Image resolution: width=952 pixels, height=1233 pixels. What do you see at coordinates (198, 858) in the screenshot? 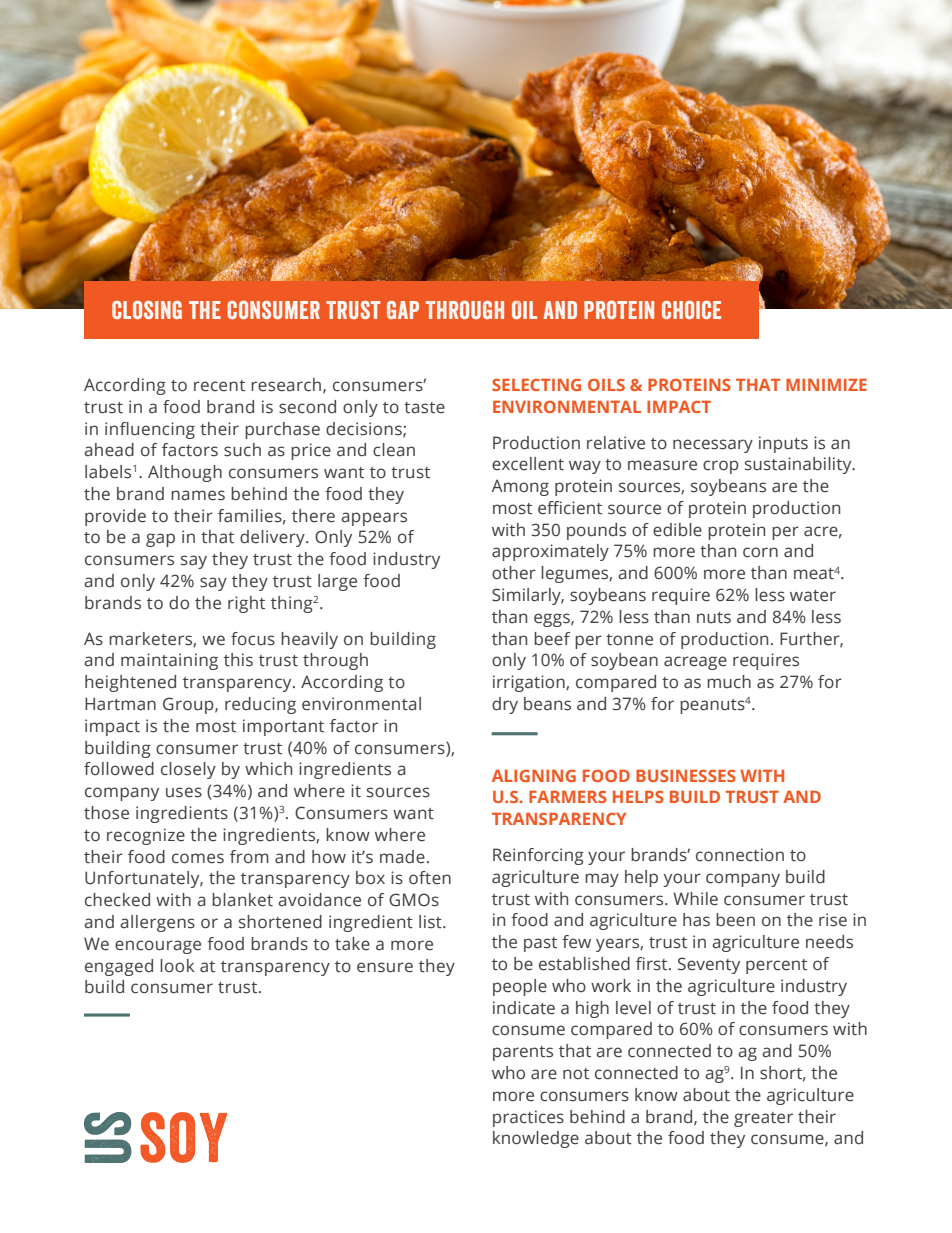
I see `comes` at bounding box center [198, 858].
